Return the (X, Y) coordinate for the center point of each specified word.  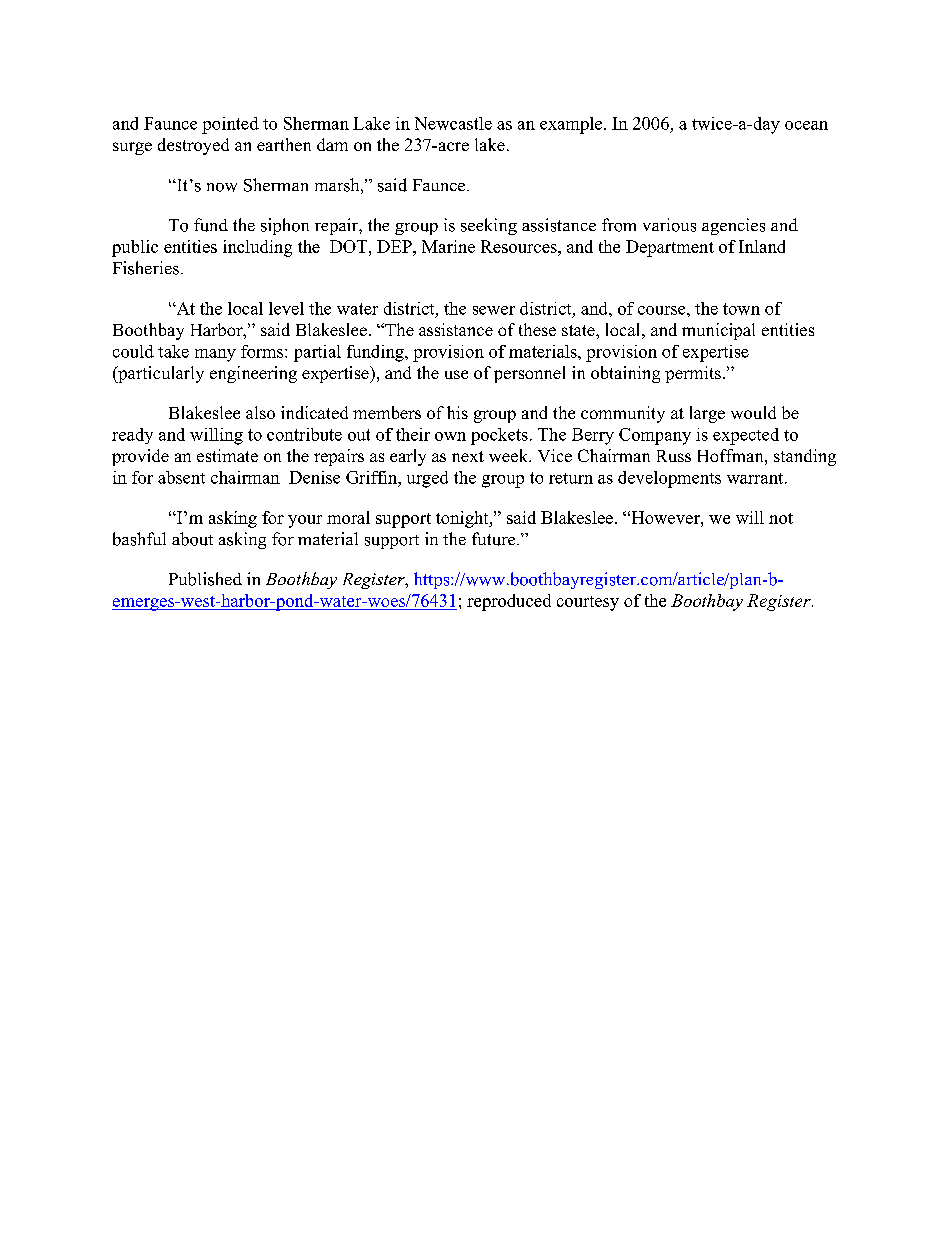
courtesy (588, 603)
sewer (494, 310)
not (781, 518)
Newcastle (453, 123)
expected (746, 436)
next (468, 456)
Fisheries (146, 268)
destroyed (193, 146)
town (741, 309)
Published (205, 579)
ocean (806, 125)
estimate (227, 455)
